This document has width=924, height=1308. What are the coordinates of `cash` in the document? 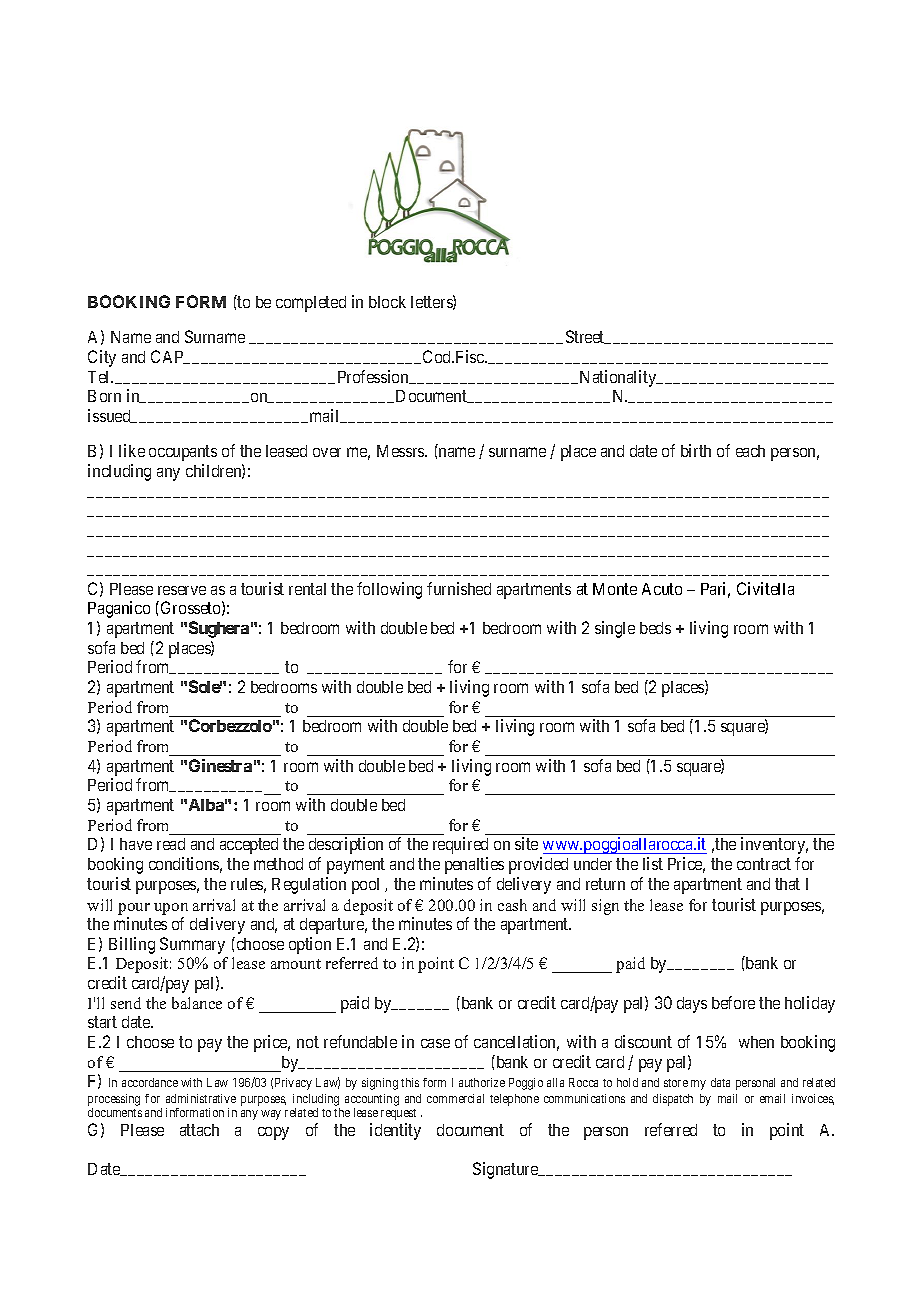 It's located at (512, 905).
